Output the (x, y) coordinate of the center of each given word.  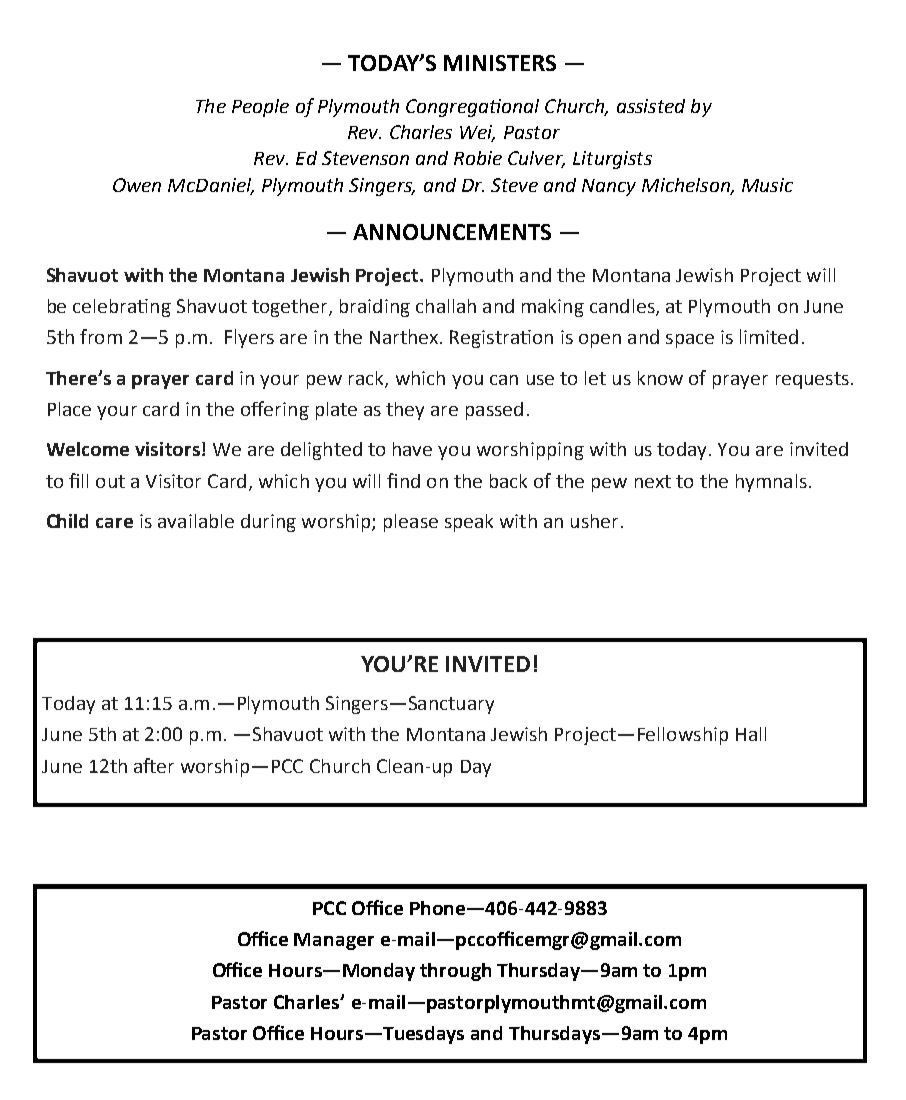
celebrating (122, 308)
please (411, 523)
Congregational (472, 108)
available (196, 521)
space (690, 341)
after (154, 765)
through (455, 972)
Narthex (405, 336)
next (653, 481)
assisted (651, 106)
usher (594, 521)
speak (469, 523)
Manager (334, 941)
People (260, 108)
